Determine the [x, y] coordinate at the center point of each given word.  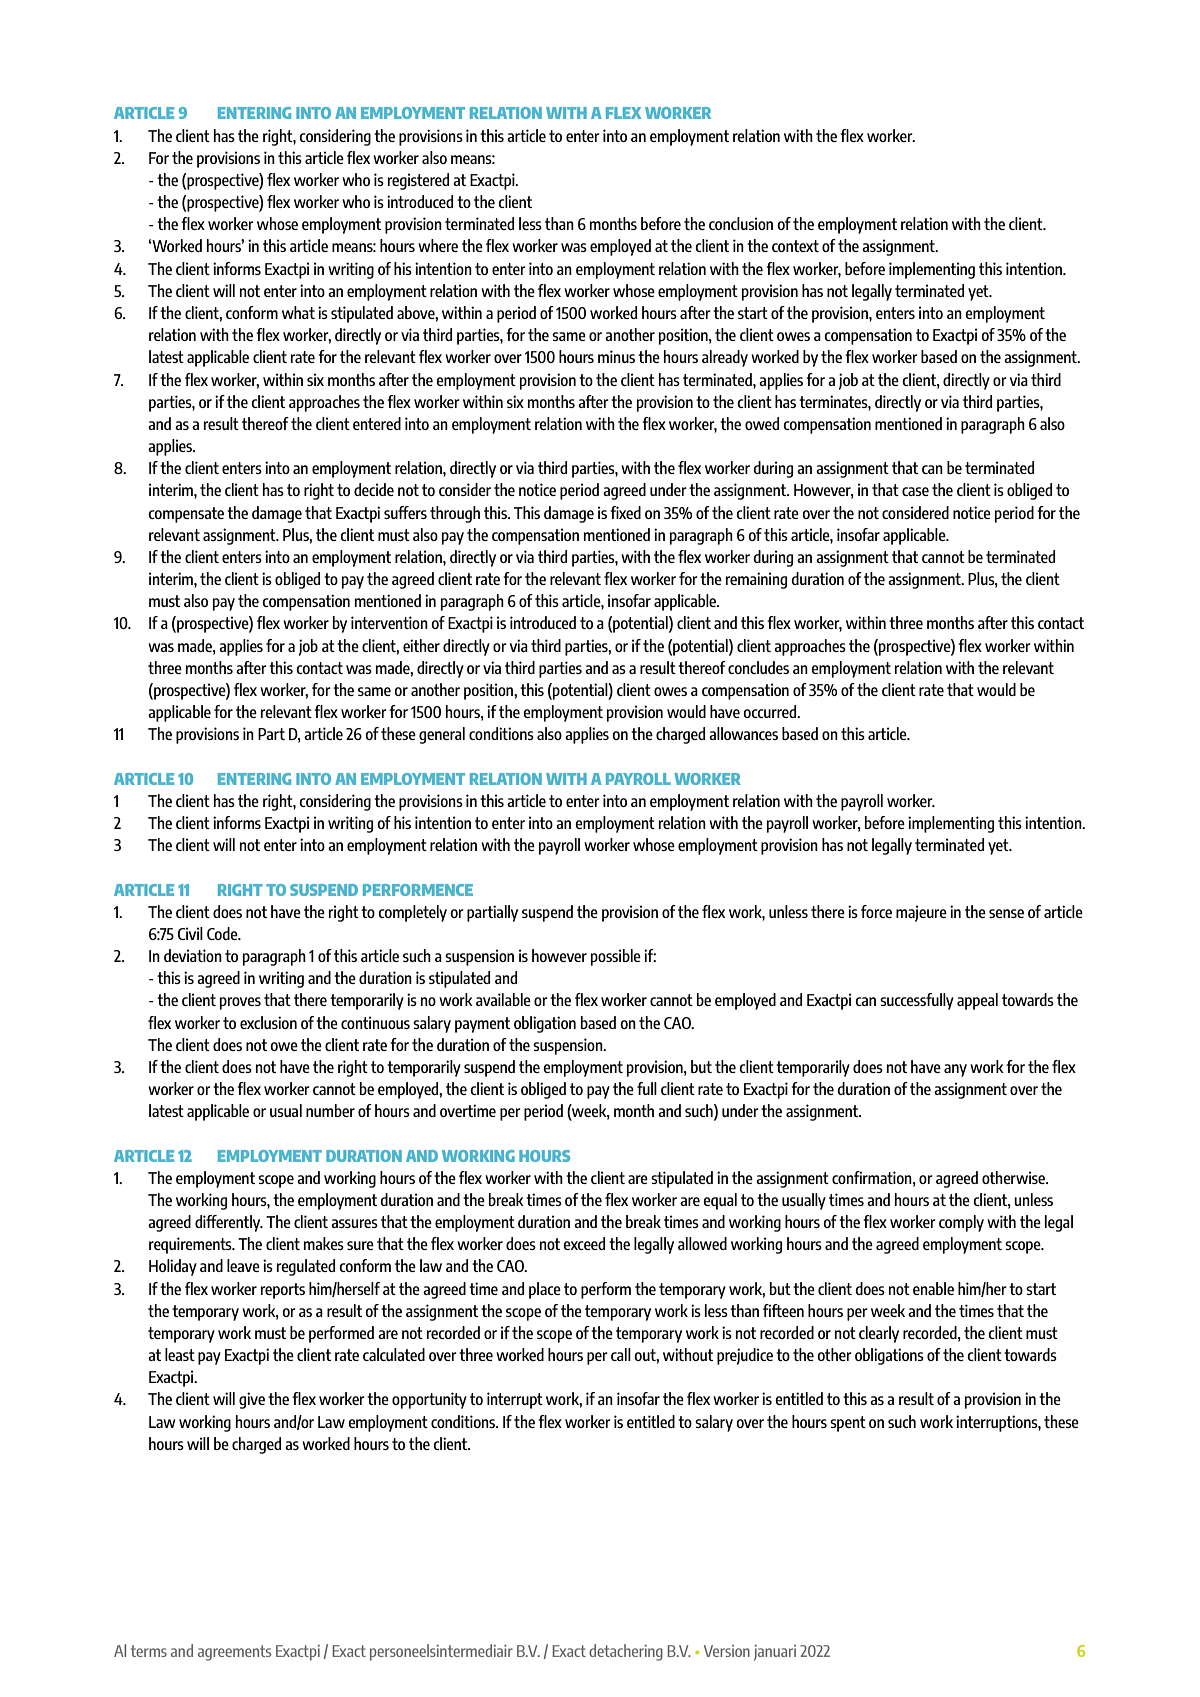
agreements [234, 1653]
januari [775, 1653]
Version [727, 1651]
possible [616, 957]
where [438, 245]
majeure [921, 913]
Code [223, 933]
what [298, 312]
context [795, 246]
